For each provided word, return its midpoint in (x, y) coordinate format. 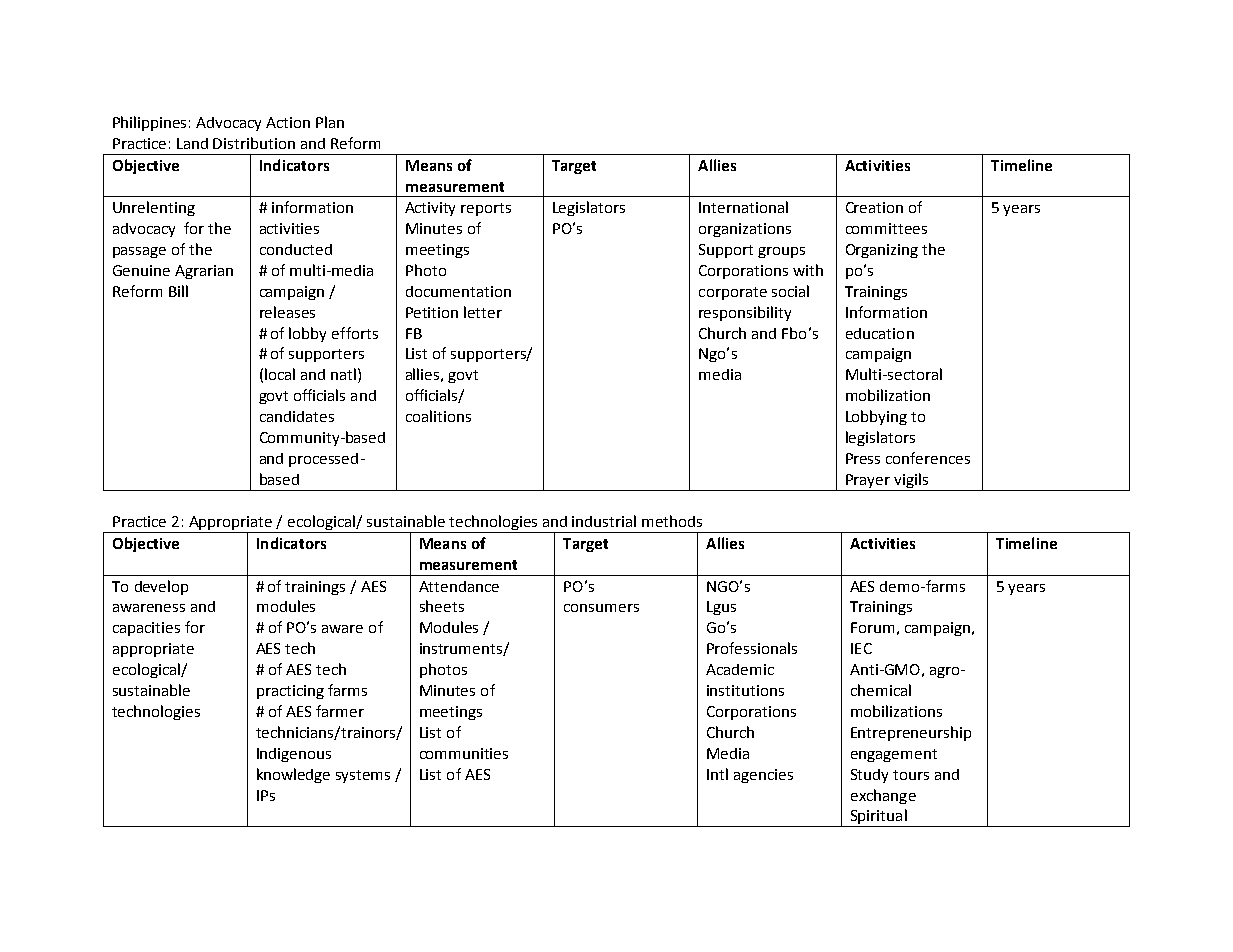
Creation (874, 207)
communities (464, 753)
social (790, 291)
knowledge (293, 775)
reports (486, 209)
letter (483, 312)
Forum (872, 627)
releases (287, 312)
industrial (604, 521)
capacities (146, 629)
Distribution (254, 143)
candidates (297, 416)
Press (863, 458)
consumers (601, 608)
